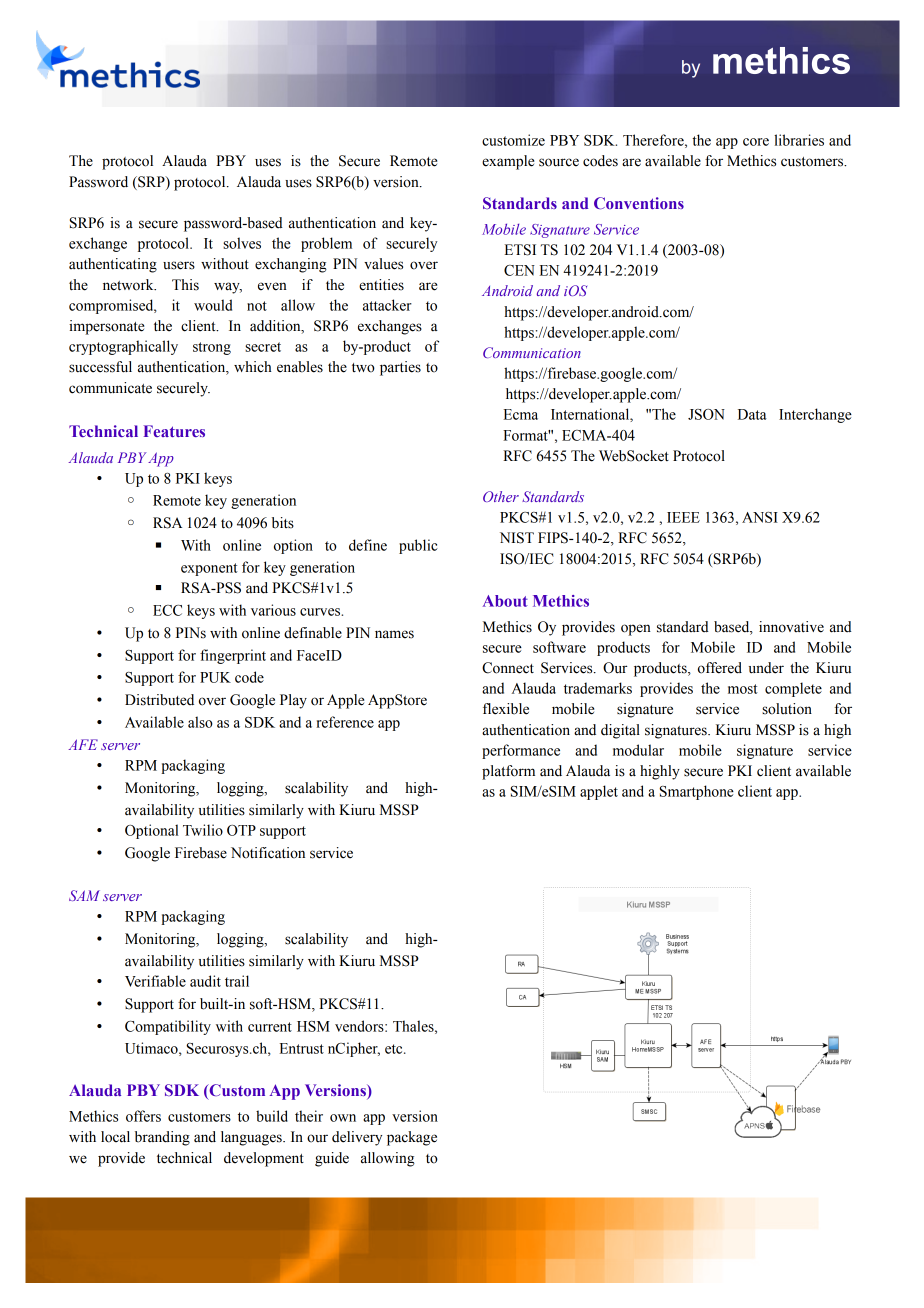 The width and height of the screenshot is (924, 1308). I want to click on Features, so click(174, 431).
